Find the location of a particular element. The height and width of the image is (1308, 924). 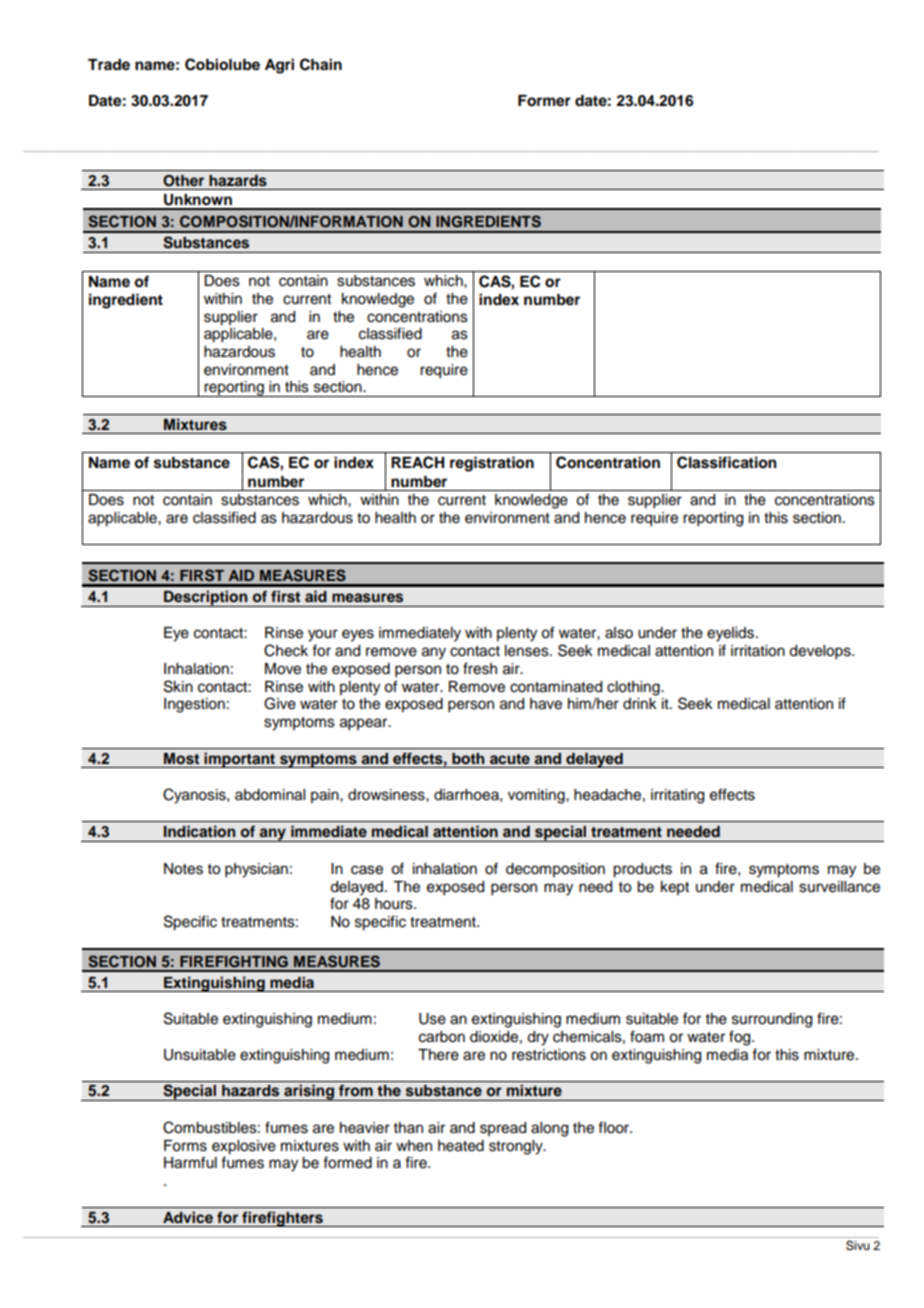

eyelids is located at coordinates (732, 634).
